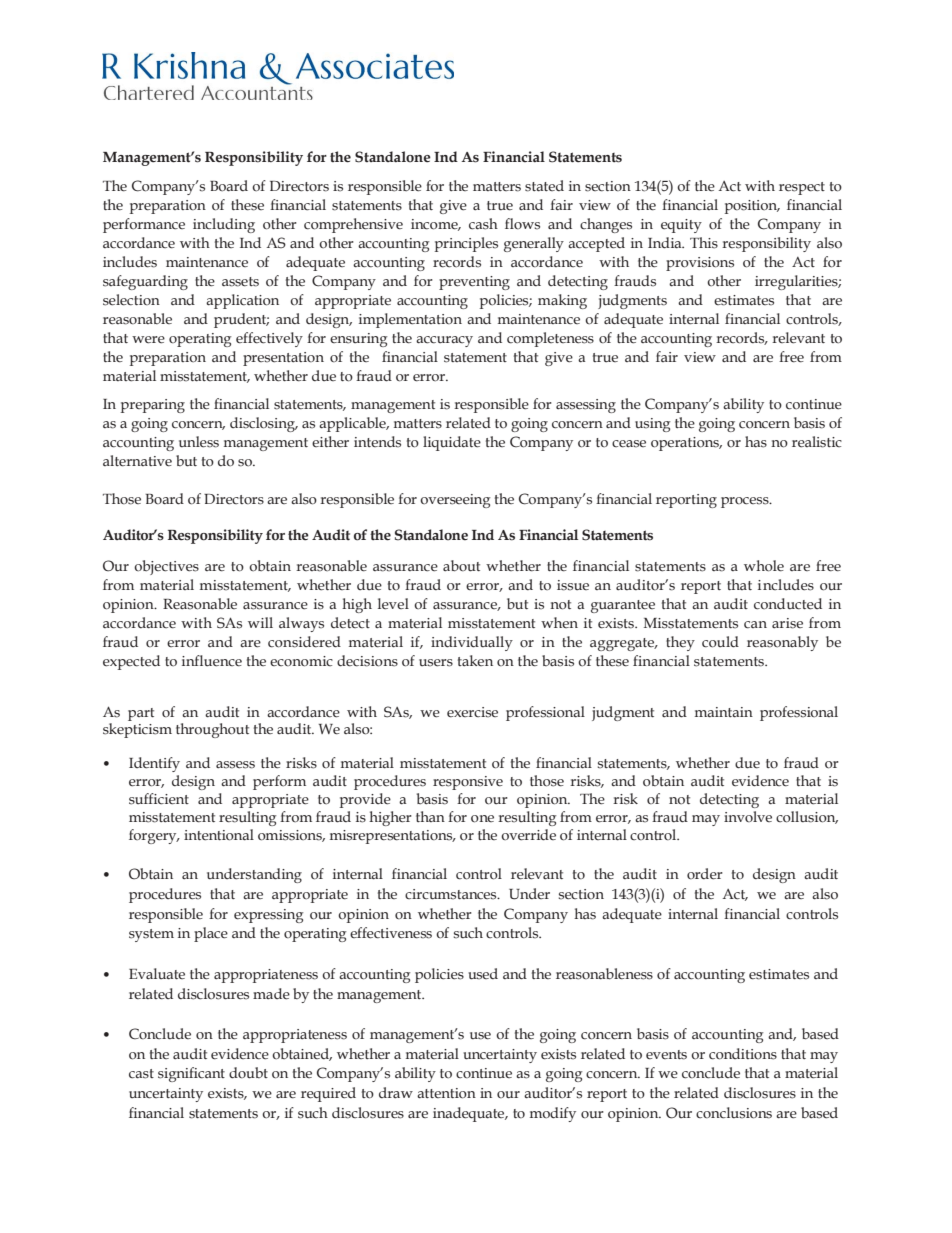 The image size is (952, 1233). What do you see at coordinates (446, 1093) in the page?
I see `attention` at bounding box center [446, 1093].
